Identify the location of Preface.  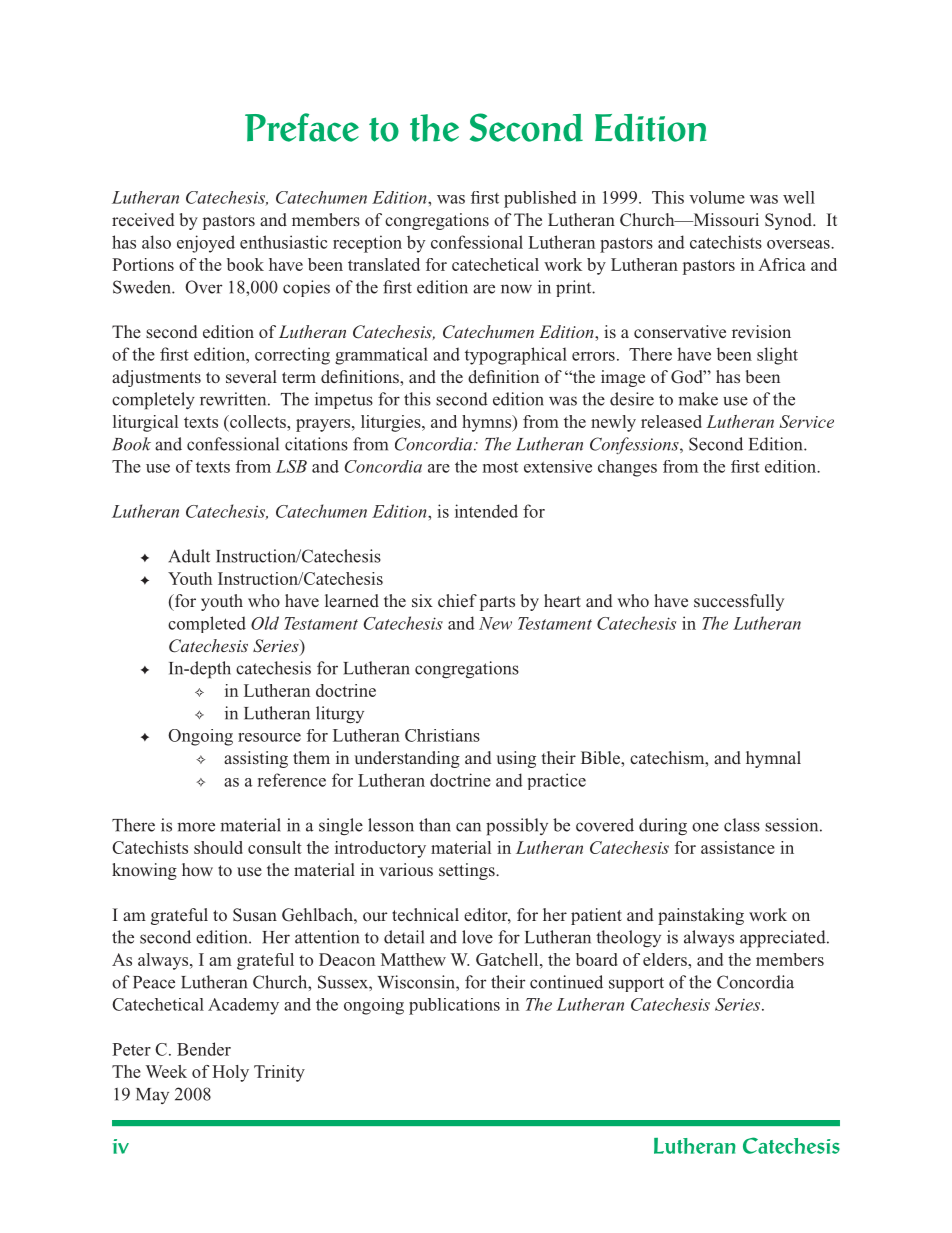
(302, 127).
